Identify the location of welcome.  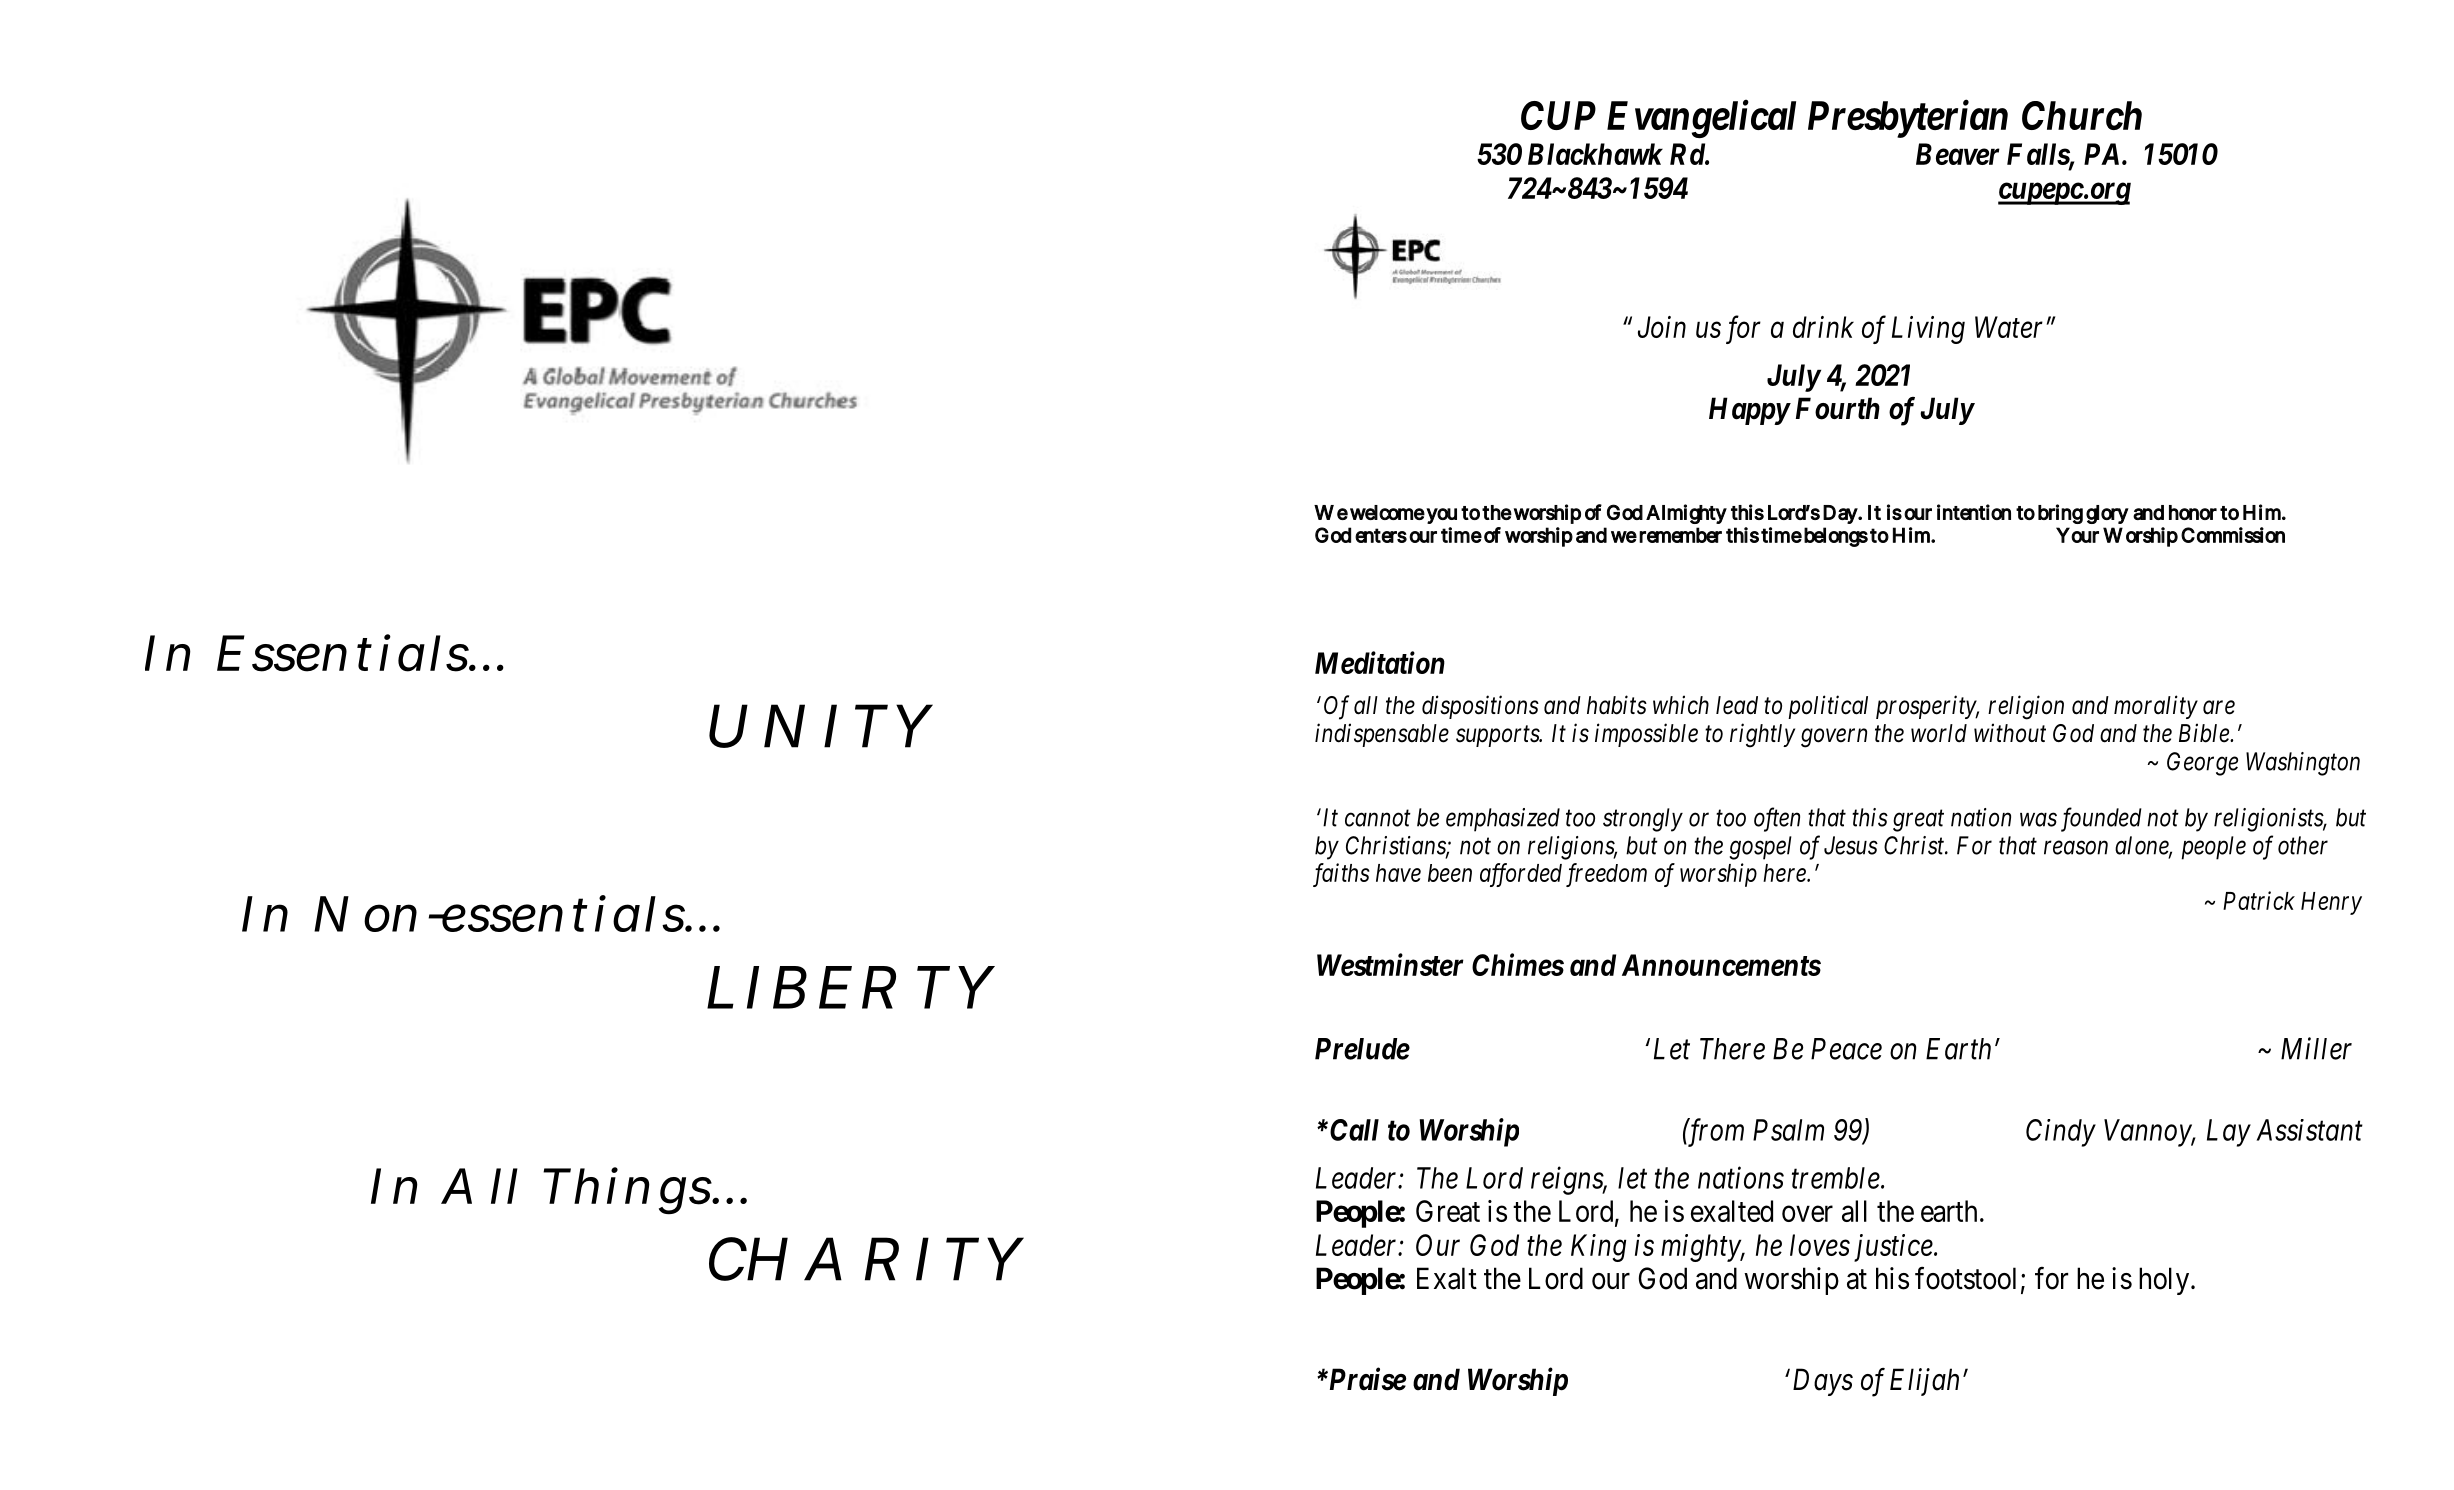
(1387, 512).
